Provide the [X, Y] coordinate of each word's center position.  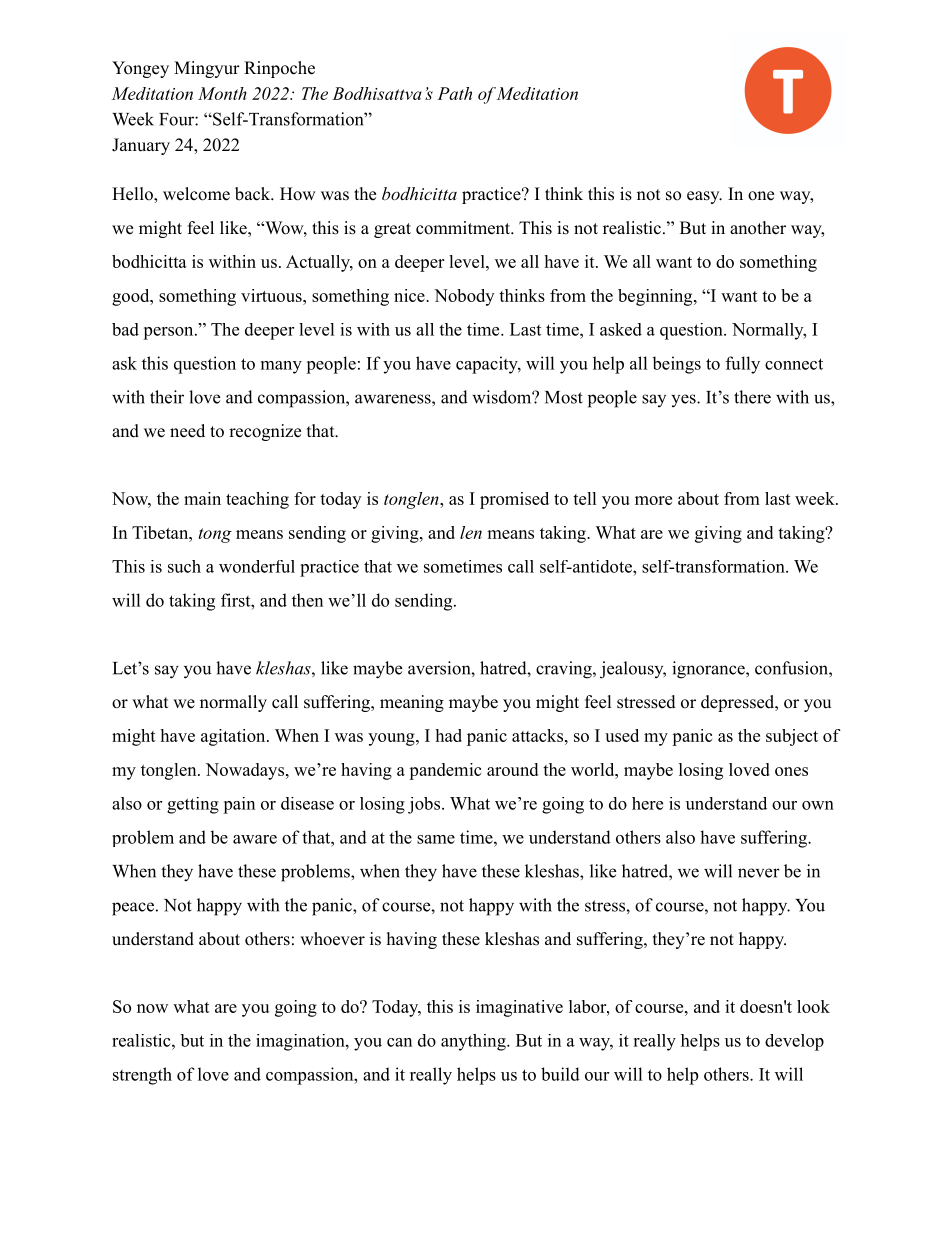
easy [704, 197]
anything [474, 1042]
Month [222, 93]
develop [794, 1042]
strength [142, 1076]
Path [454, 93]
